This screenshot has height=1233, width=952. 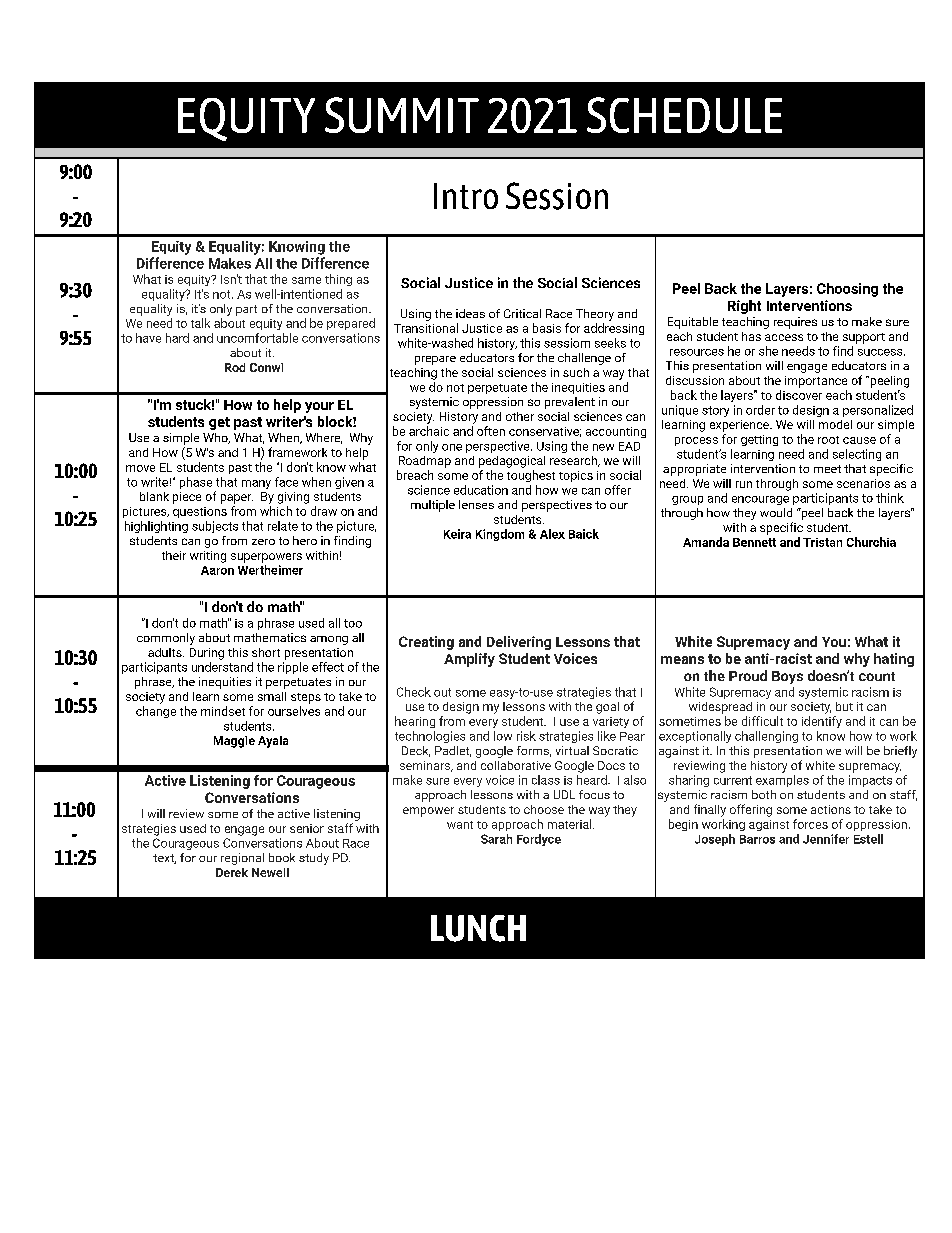 I want to click on Derek, so click(x=232, y=872).
